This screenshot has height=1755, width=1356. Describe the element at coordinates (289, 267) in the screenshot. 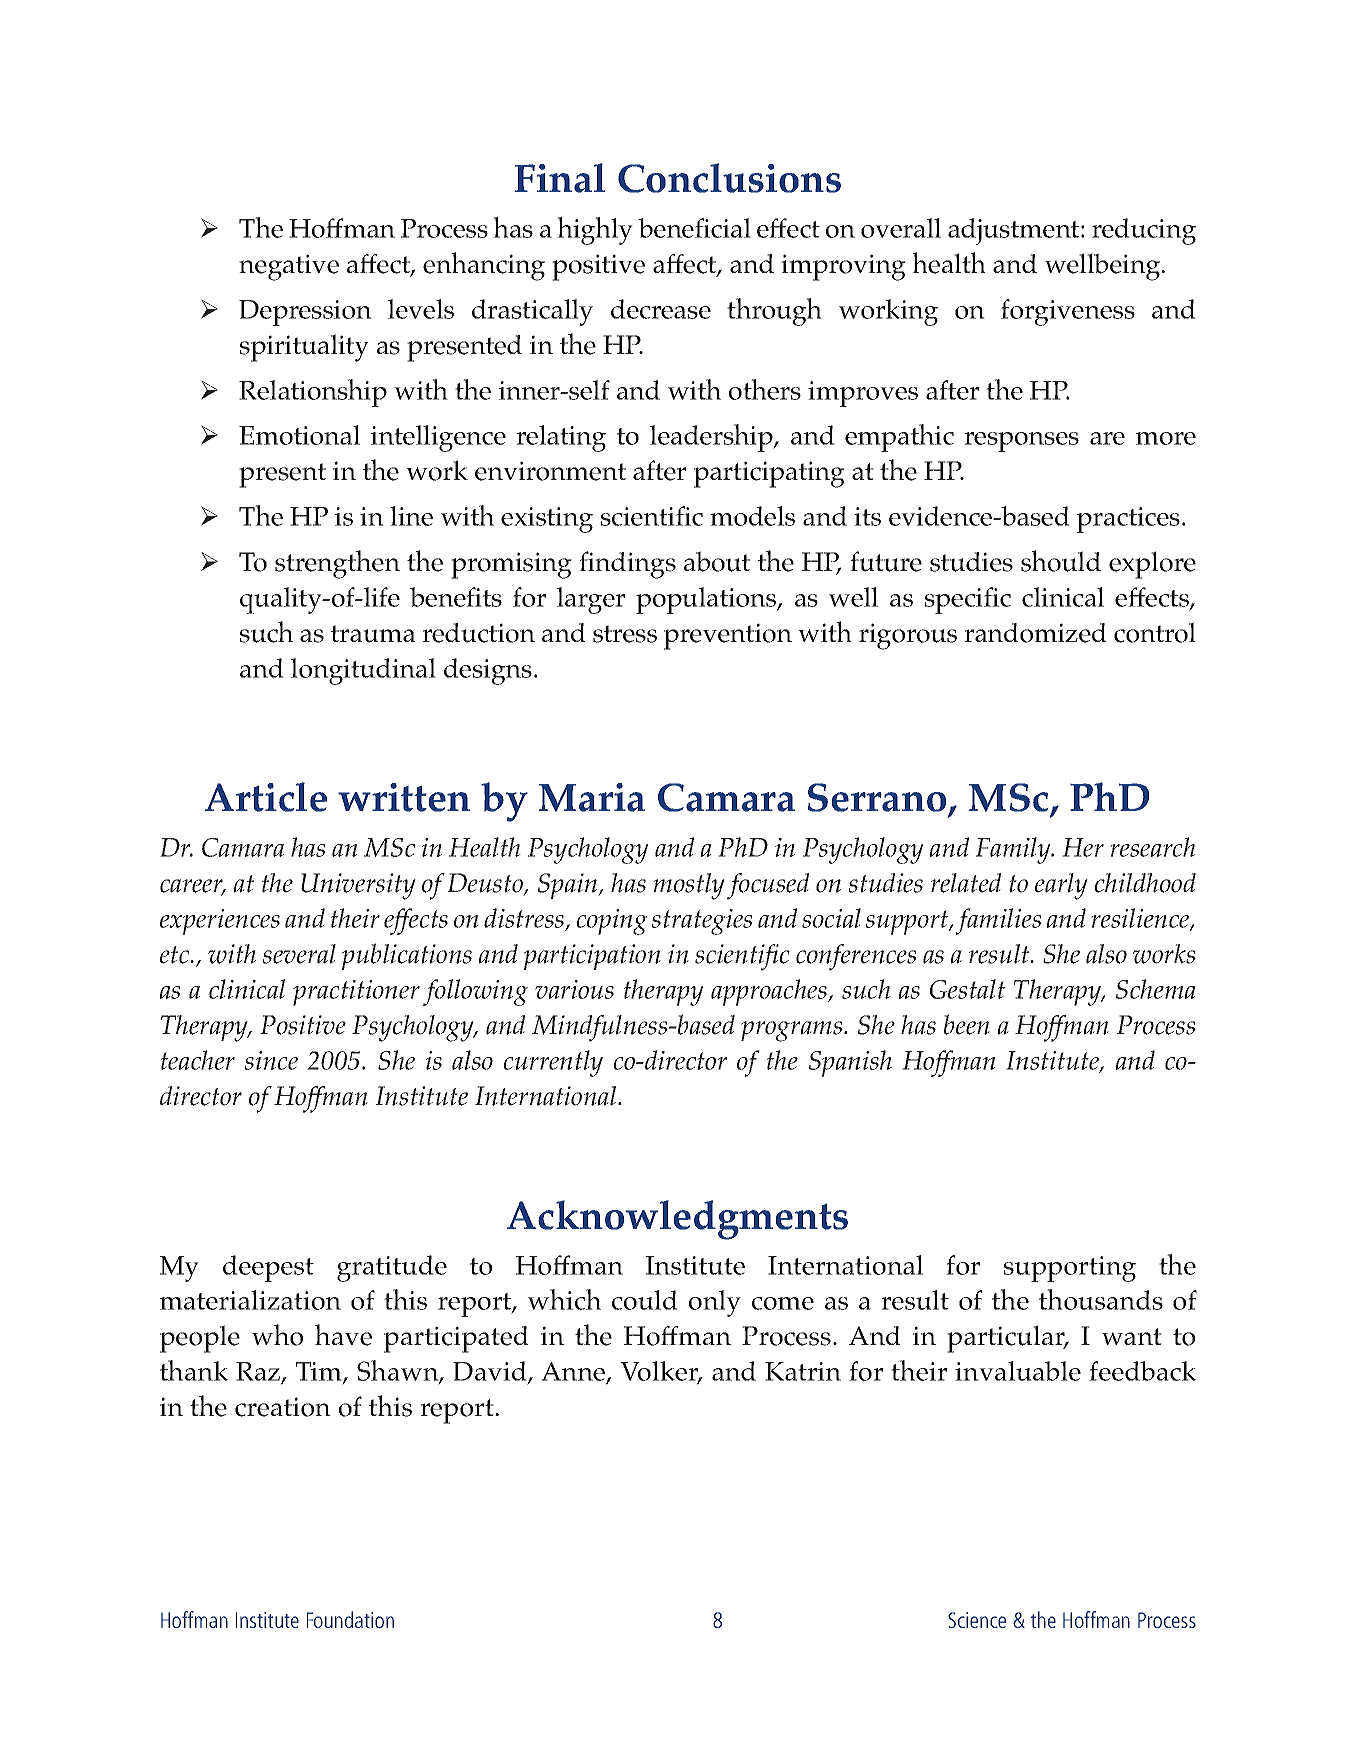

I see `negative` at that location.
